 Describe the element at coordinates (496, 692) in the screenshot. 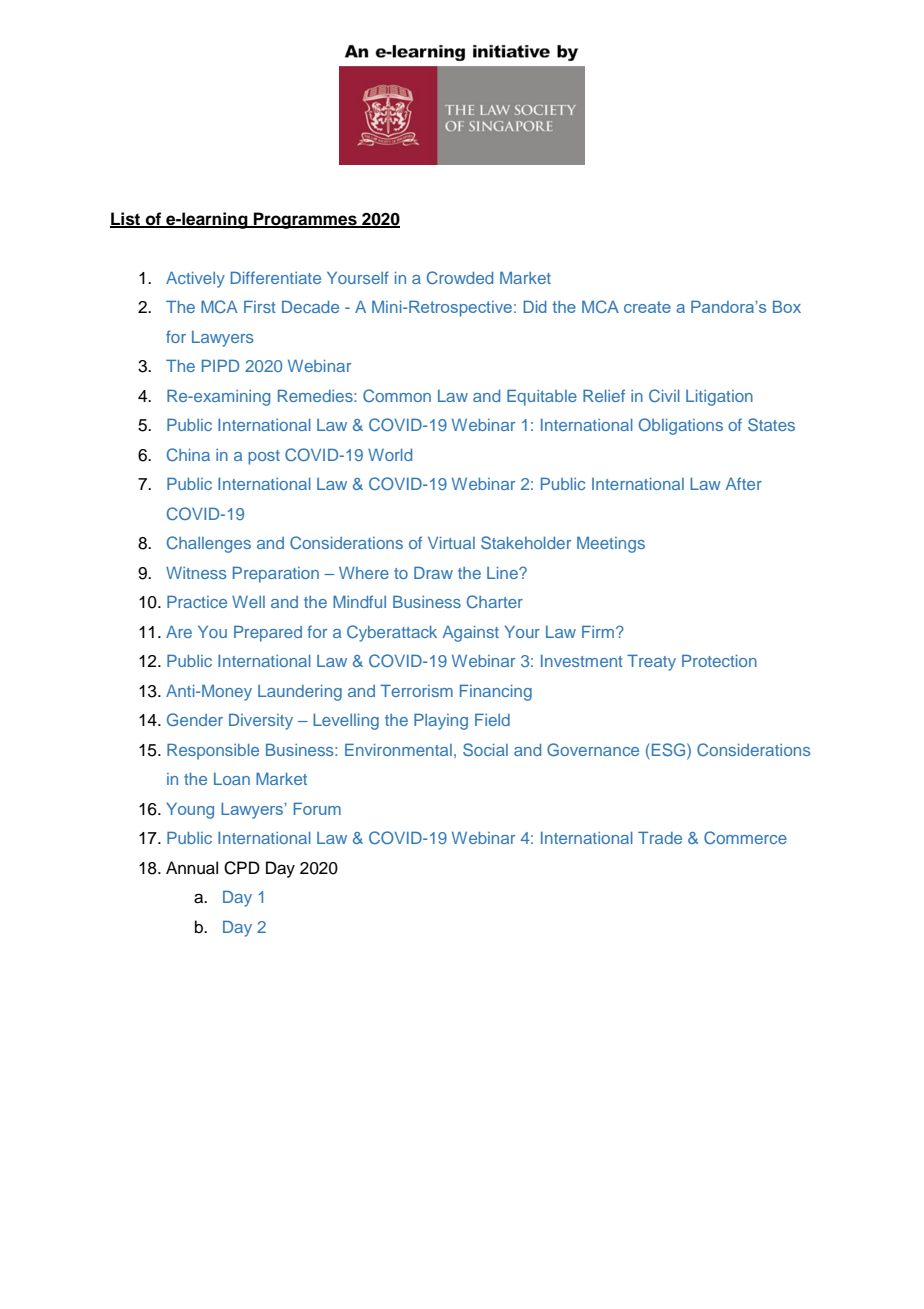

I see `Financing` at that location.
